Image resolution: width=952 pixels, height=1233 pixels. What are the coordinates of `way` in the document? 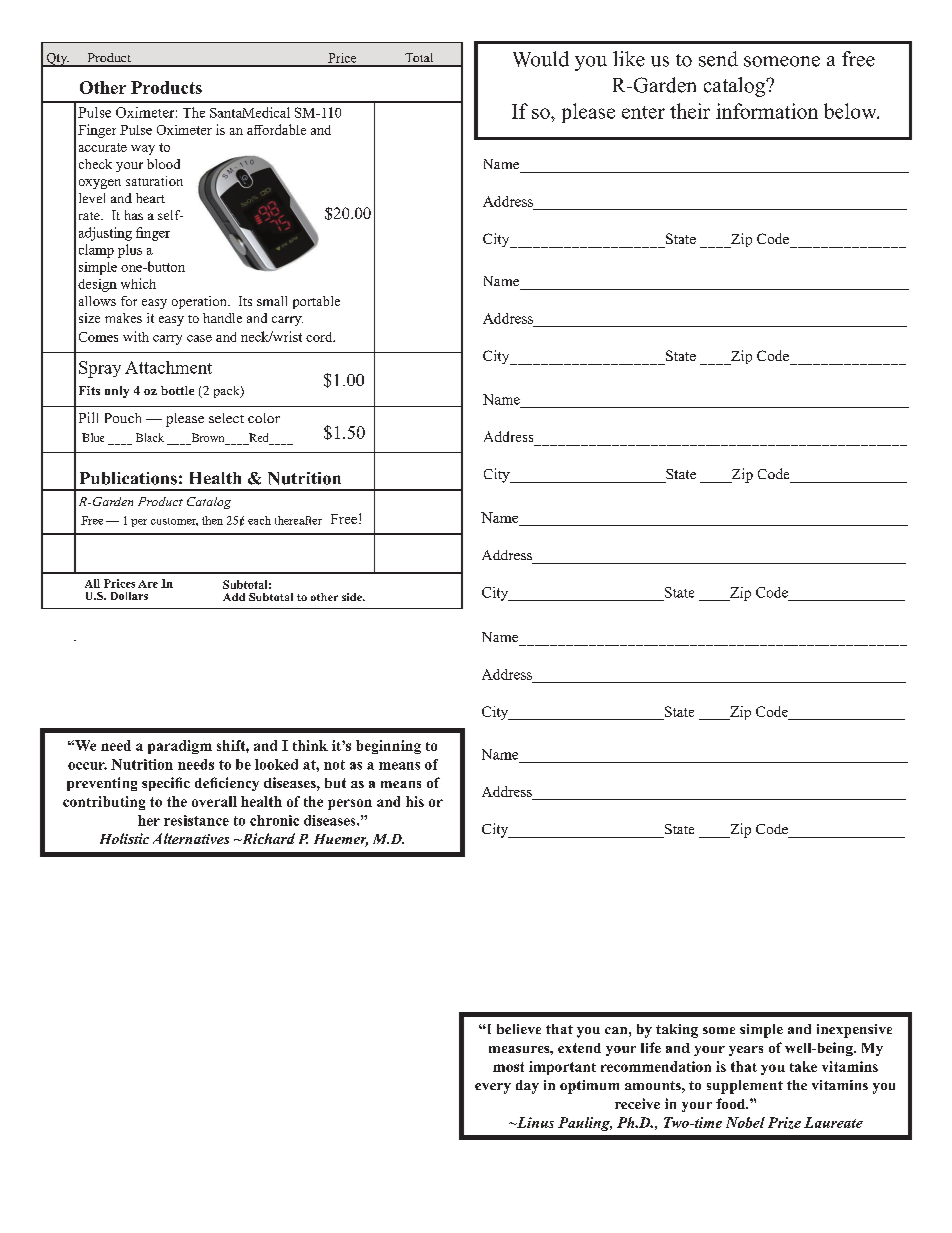 It's located at (143, 150).
